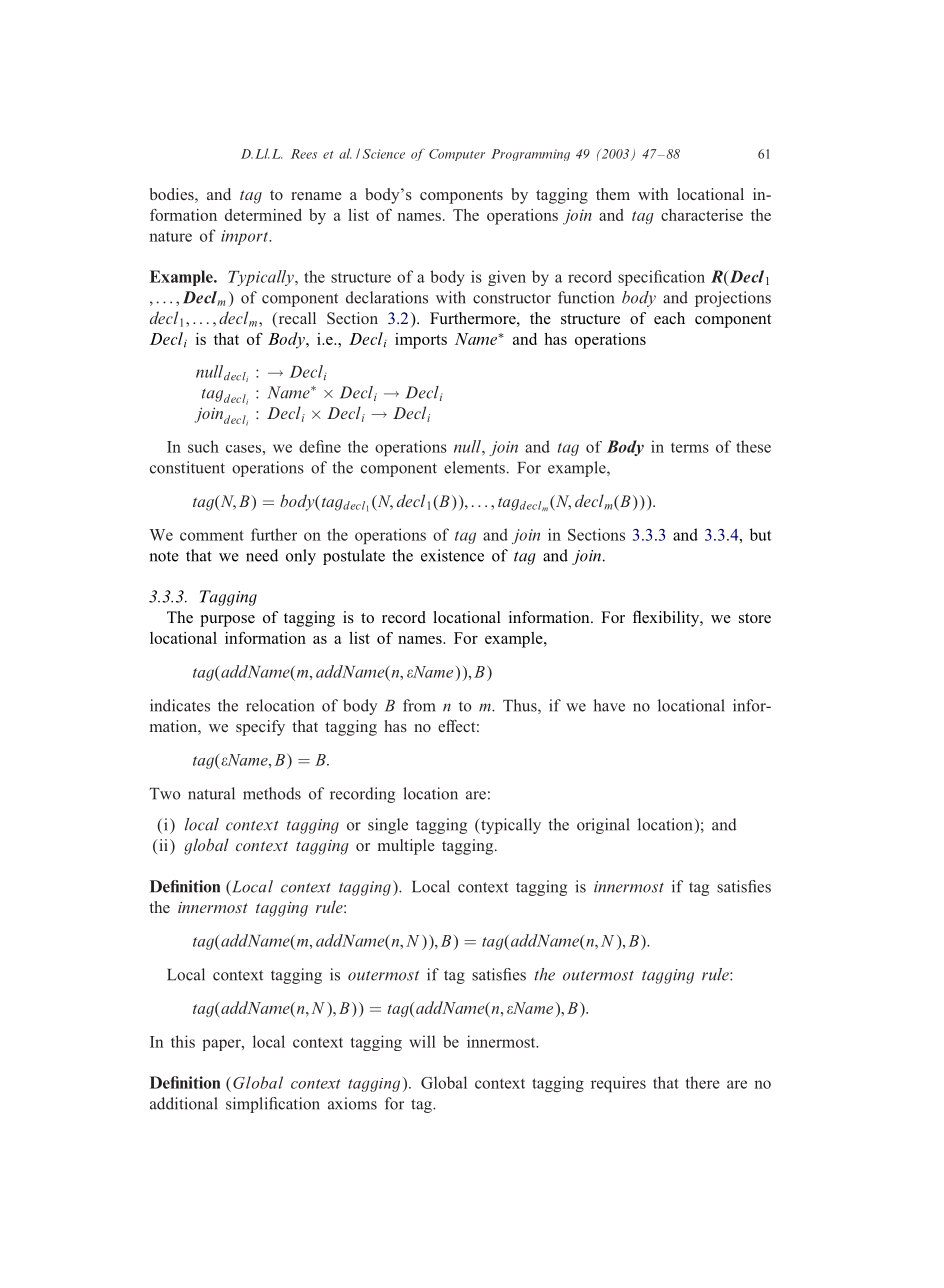 The image size is (944, 1288). What do you see at coordinates (690, 448) in the document?
I see `terms` at bounding box center [690, 448].
